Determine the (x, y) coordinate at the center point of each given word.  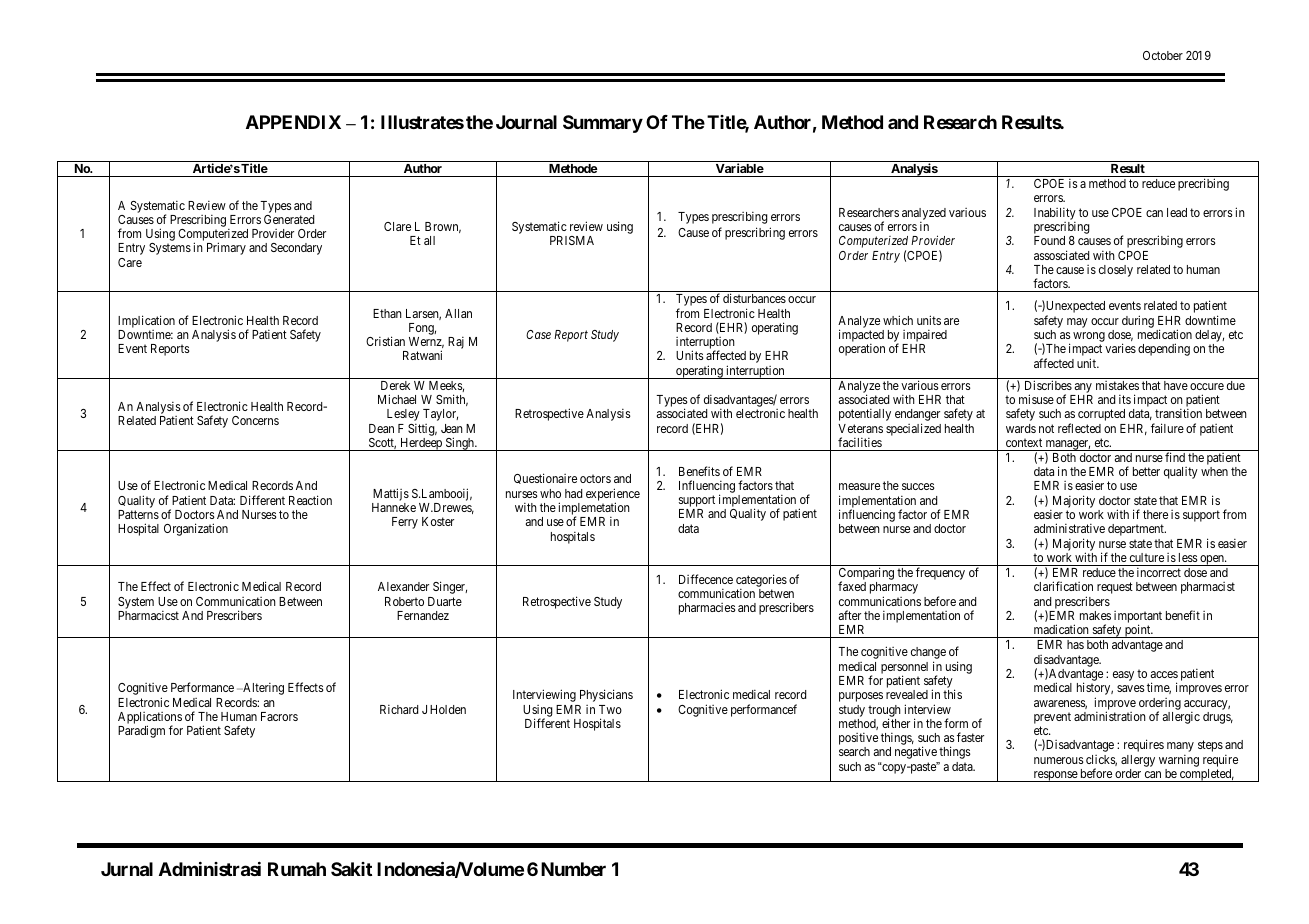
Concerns (255, 420)
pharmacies (707, 609)
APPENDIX (293, 122)
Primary (226, 248)
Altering (262, 689)
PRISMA (572, 240)
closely (1116, 271)
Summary (603, 124)
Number (573, 869)
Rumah (297, 869)
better (1146, 471)
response (1055, 776)
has (1075, 644)
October (1163, 55)
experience (613, 495)
